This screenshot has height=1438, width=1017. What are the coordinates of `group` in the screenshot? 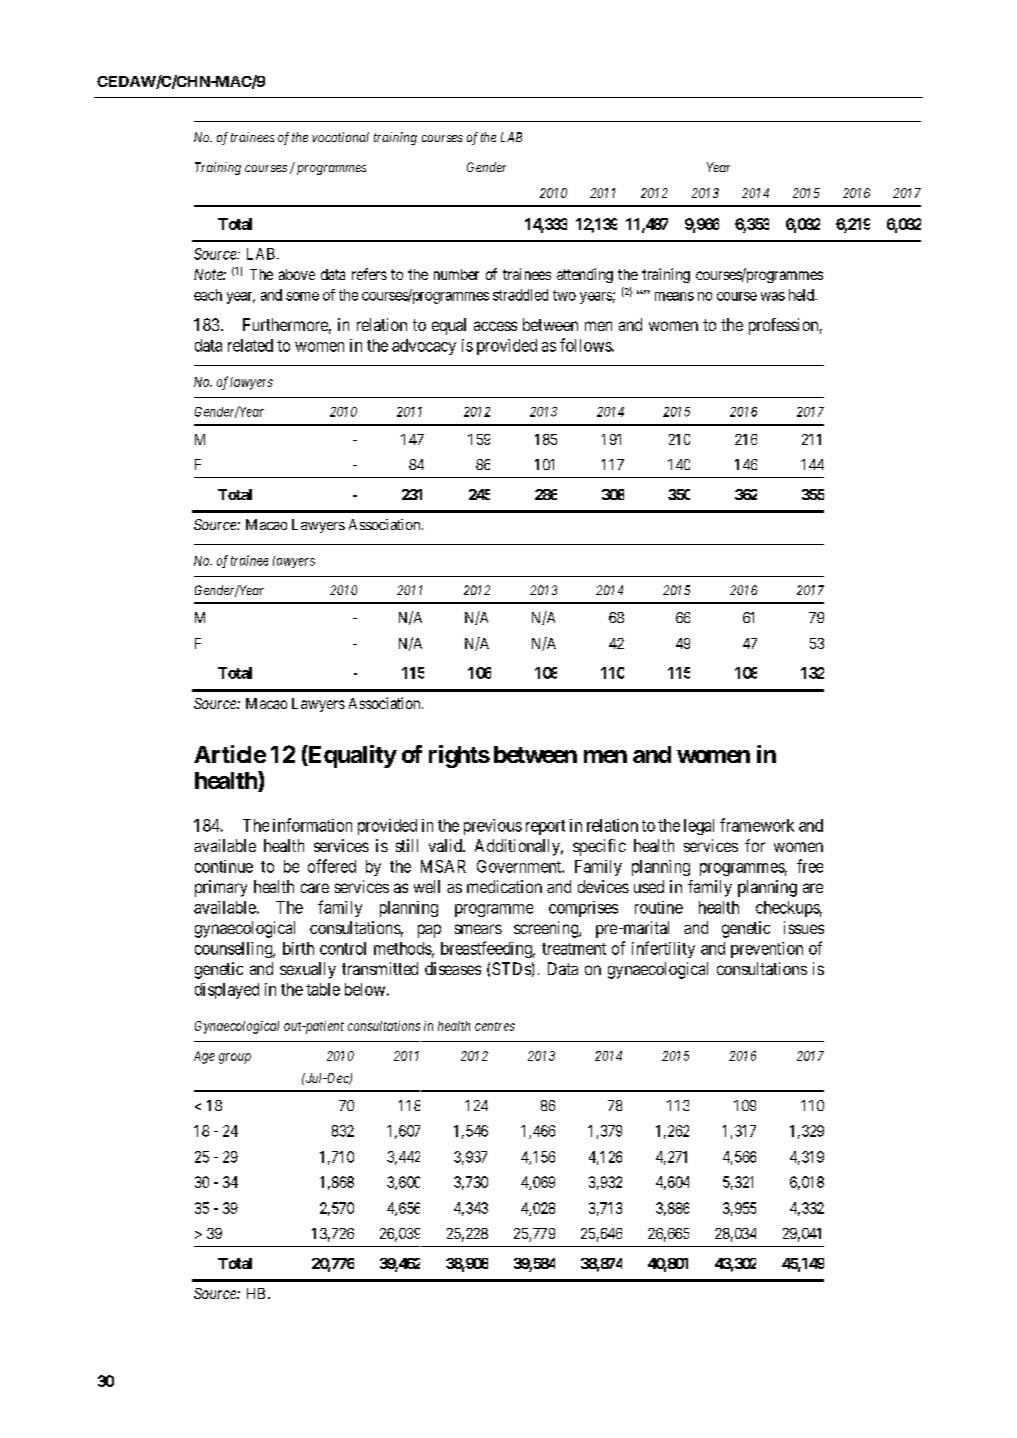 It's located at (235, 1058).
